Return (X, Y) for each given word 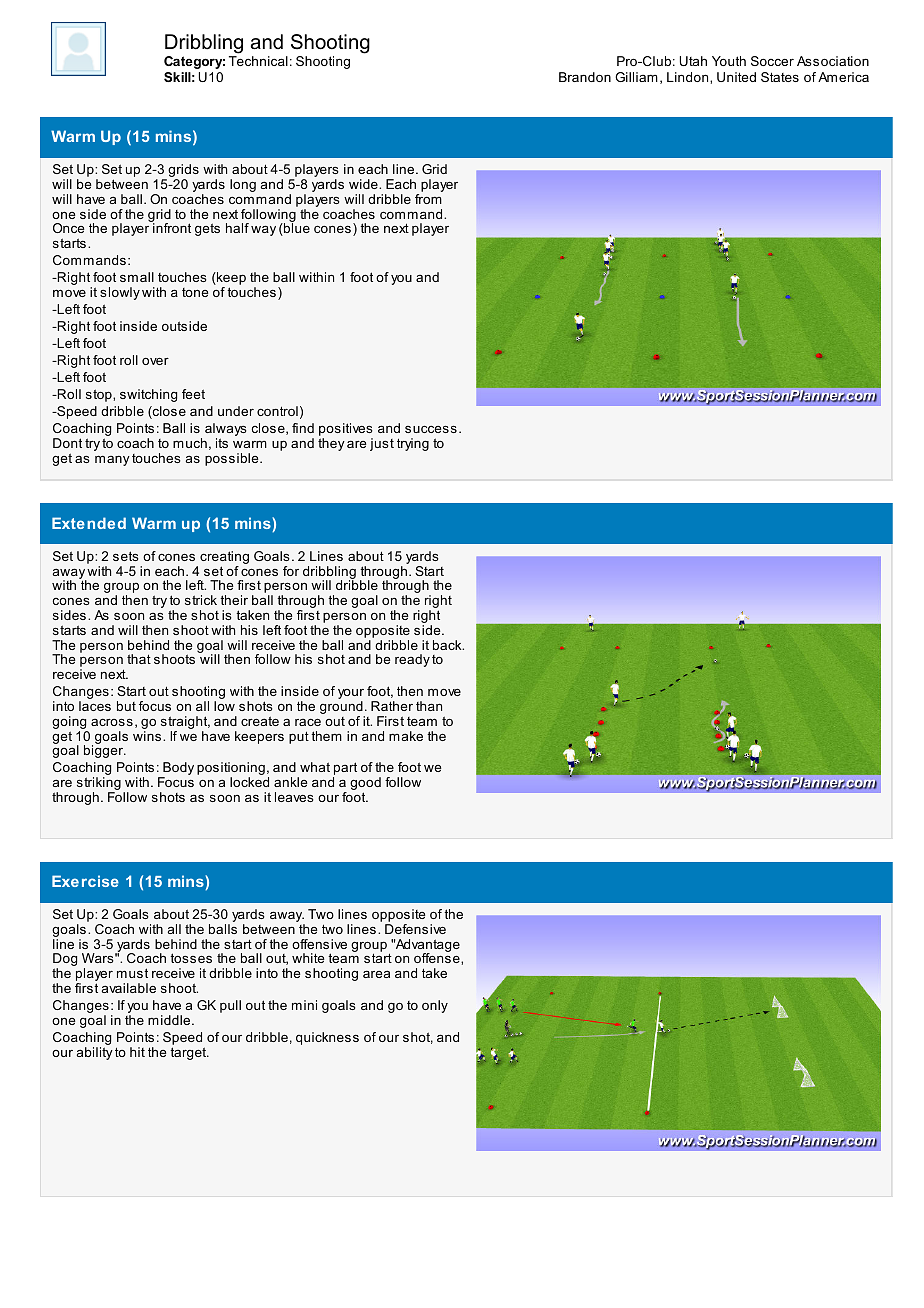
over (155, 361)
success (431, 429)
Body (177, 770)
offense (438, 957)
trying (413, 444)
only (435, 1006)
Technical (258, 61)
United (736, 77)
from (428, 199)
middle (170, 1020)
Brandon (585, 77)
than (429, 706)
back (448, 645)
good (365, 785)
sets (126, 556)
